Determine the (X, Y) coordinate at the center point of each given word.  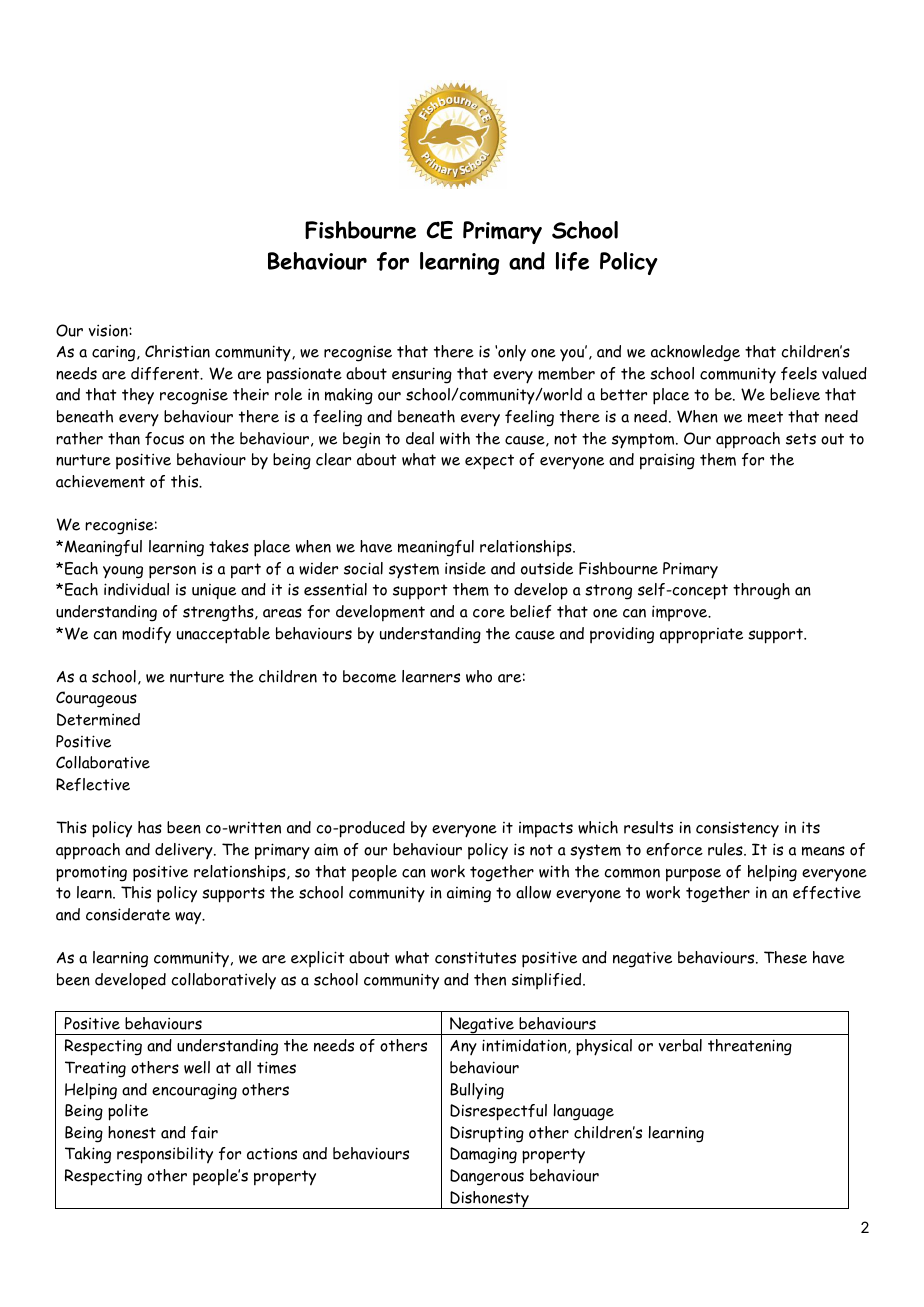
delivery (185, 851)
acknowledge (695, 353)
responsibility (165, 1155)
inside (465, 568)
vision (109, 330)
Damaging (483, 1155)
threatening (750, 1047)
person (172, 572)
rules (726, 849)
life (572, 261)
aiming (469, 894)
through (761, 591)
